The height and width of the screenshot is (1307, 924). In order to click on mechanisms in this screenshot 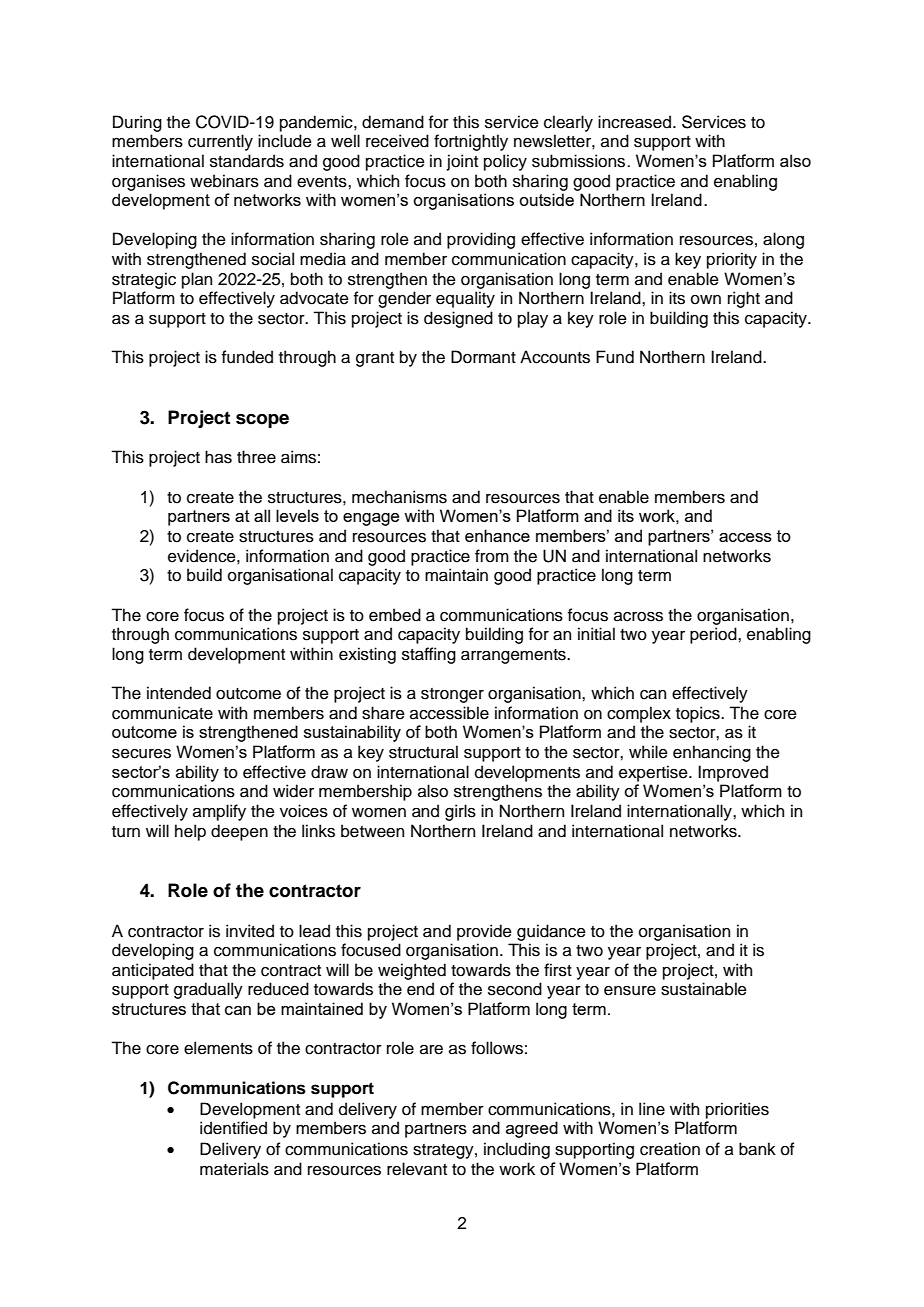, I will do `click(399, 497)`.
